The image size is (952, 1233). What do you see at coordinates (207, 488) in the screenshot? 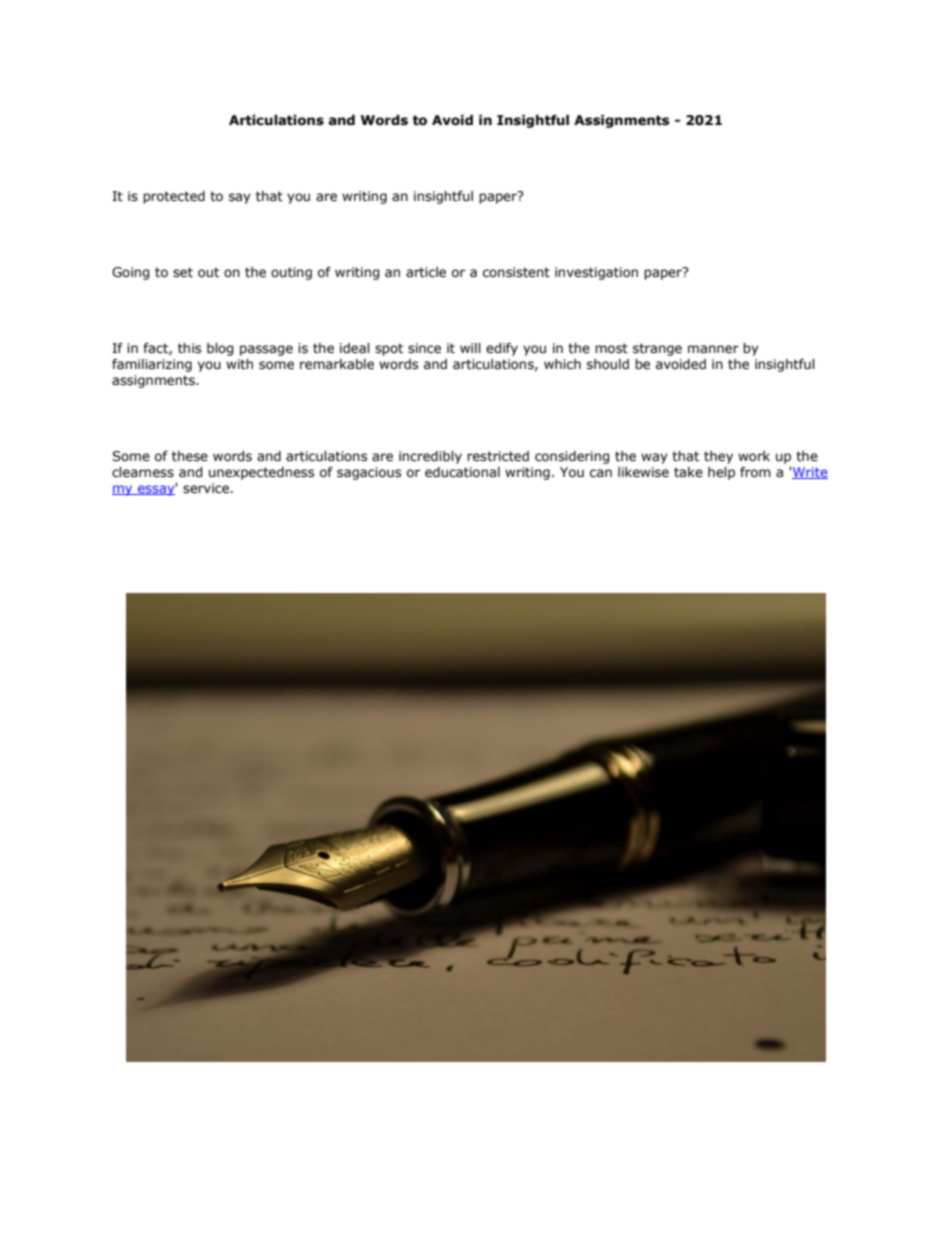
I see `service` at bounding box center [207, 488].
